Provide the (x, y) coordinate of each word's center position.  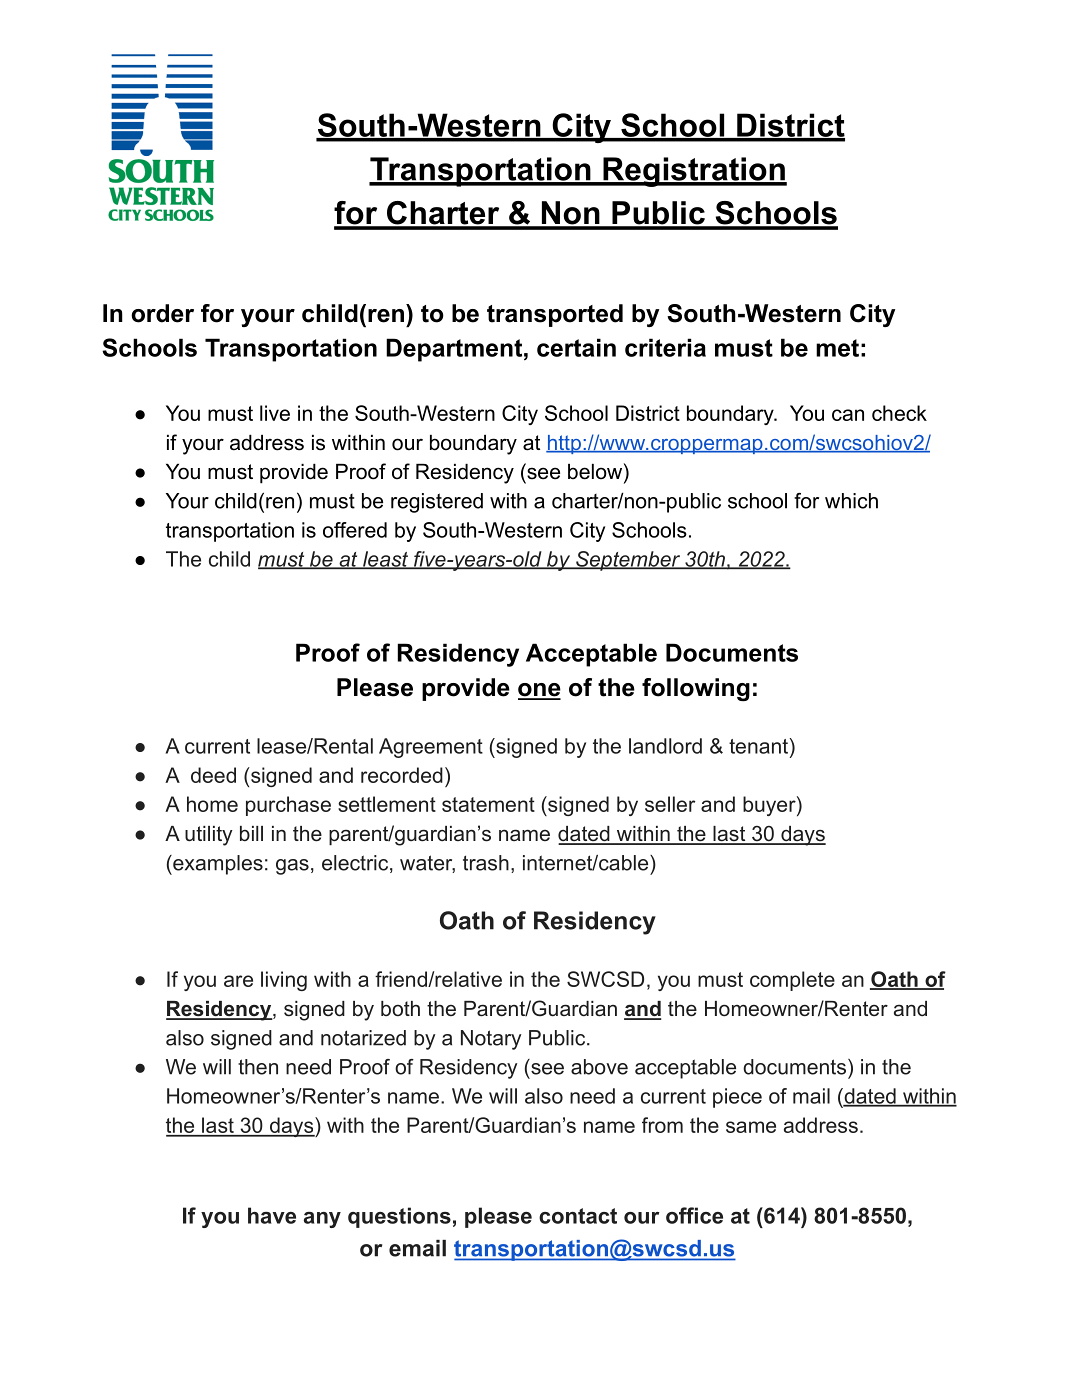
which (851, 501)
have (272, 1215)
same (751, 1127)
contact (578, 1216)
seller (670, 804)
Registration (694, 172)
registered (437, 503)
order (162, 313)
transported (555, 315)
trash (486, 863)
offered (355, 530)
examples (217, 865)
